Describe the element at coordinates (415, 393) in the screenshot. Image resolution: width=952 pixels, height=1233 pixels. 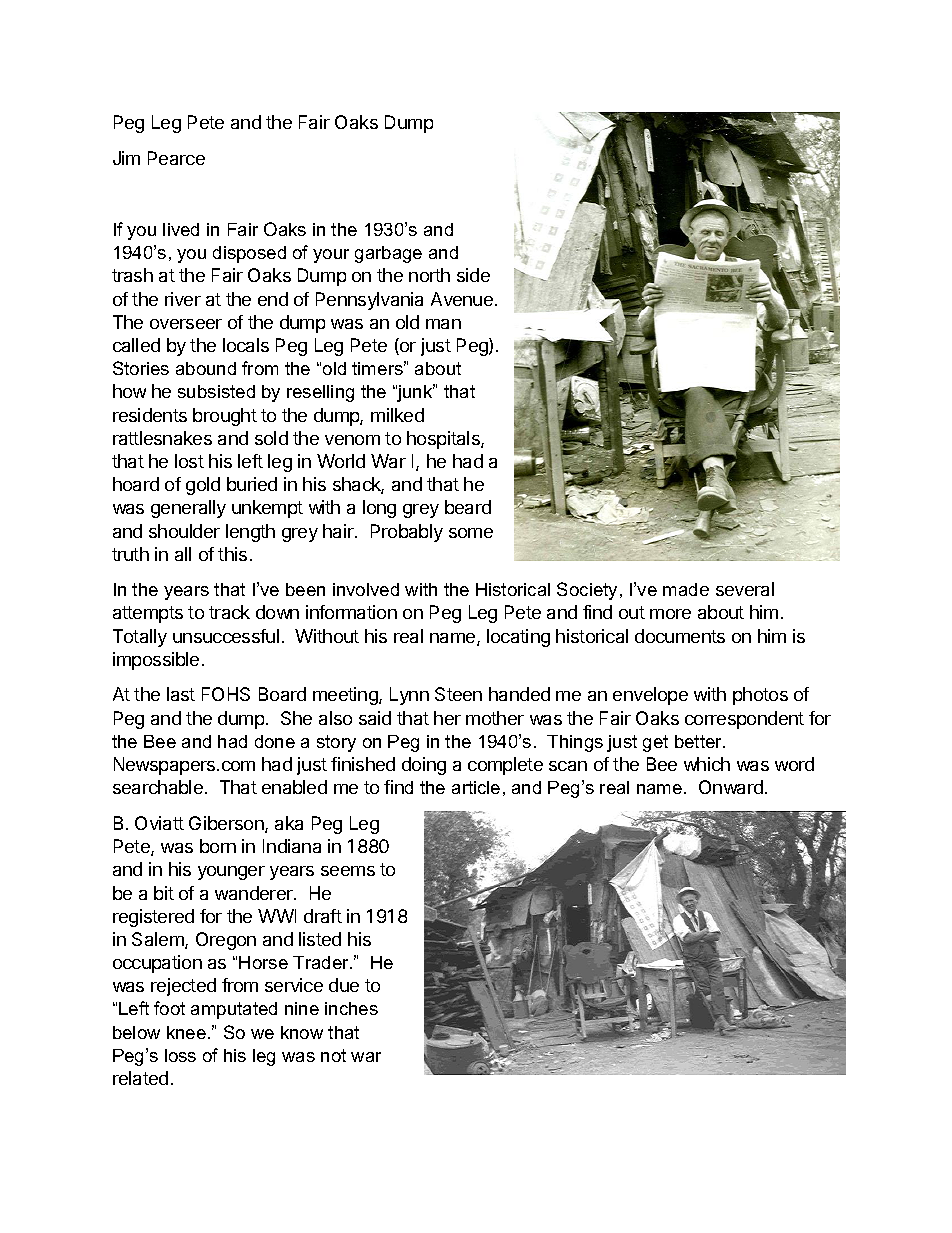
I see `junk` at that location.
